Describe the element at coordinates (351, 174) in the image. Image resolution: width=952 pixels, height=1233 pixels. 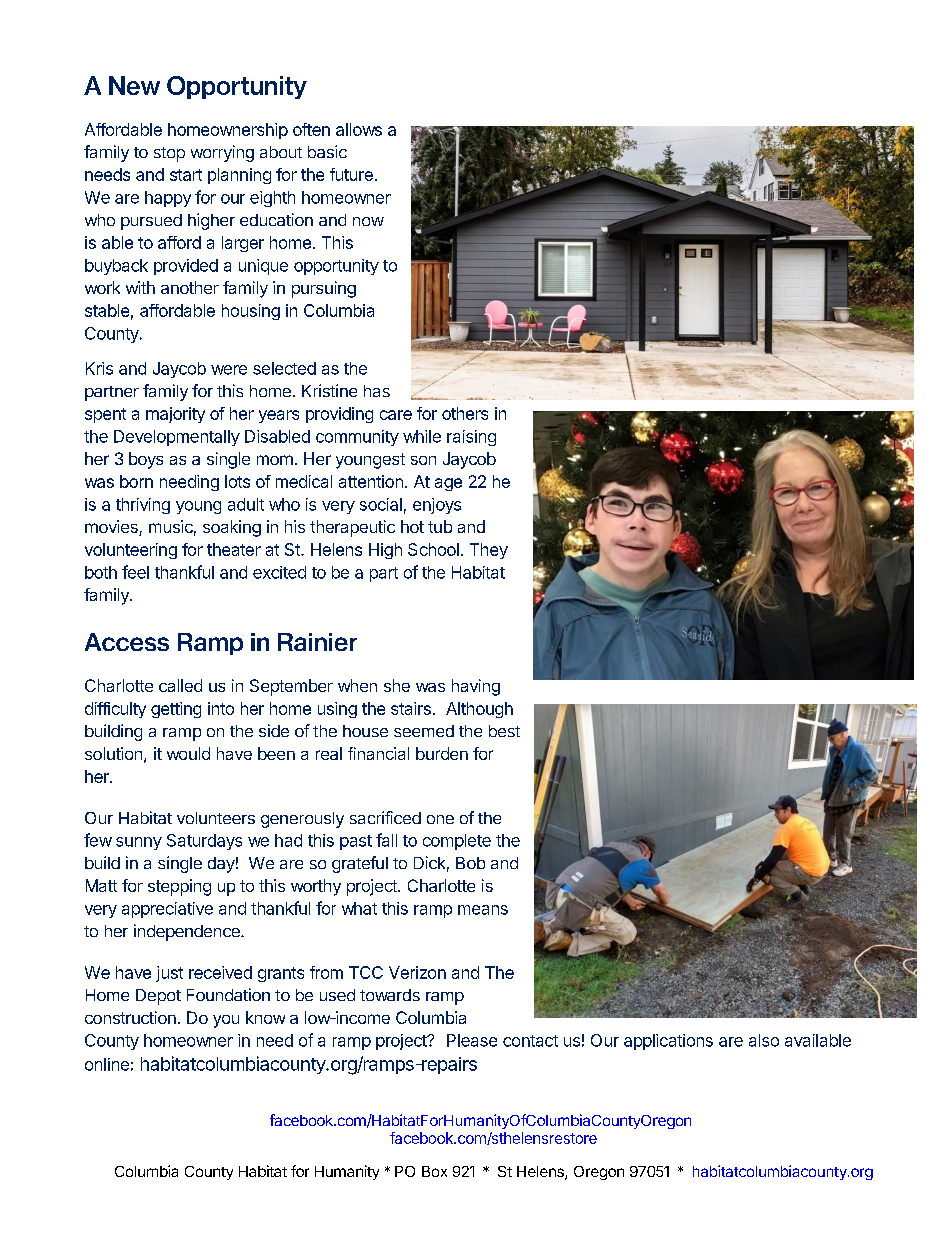
I see `future` at that location.
